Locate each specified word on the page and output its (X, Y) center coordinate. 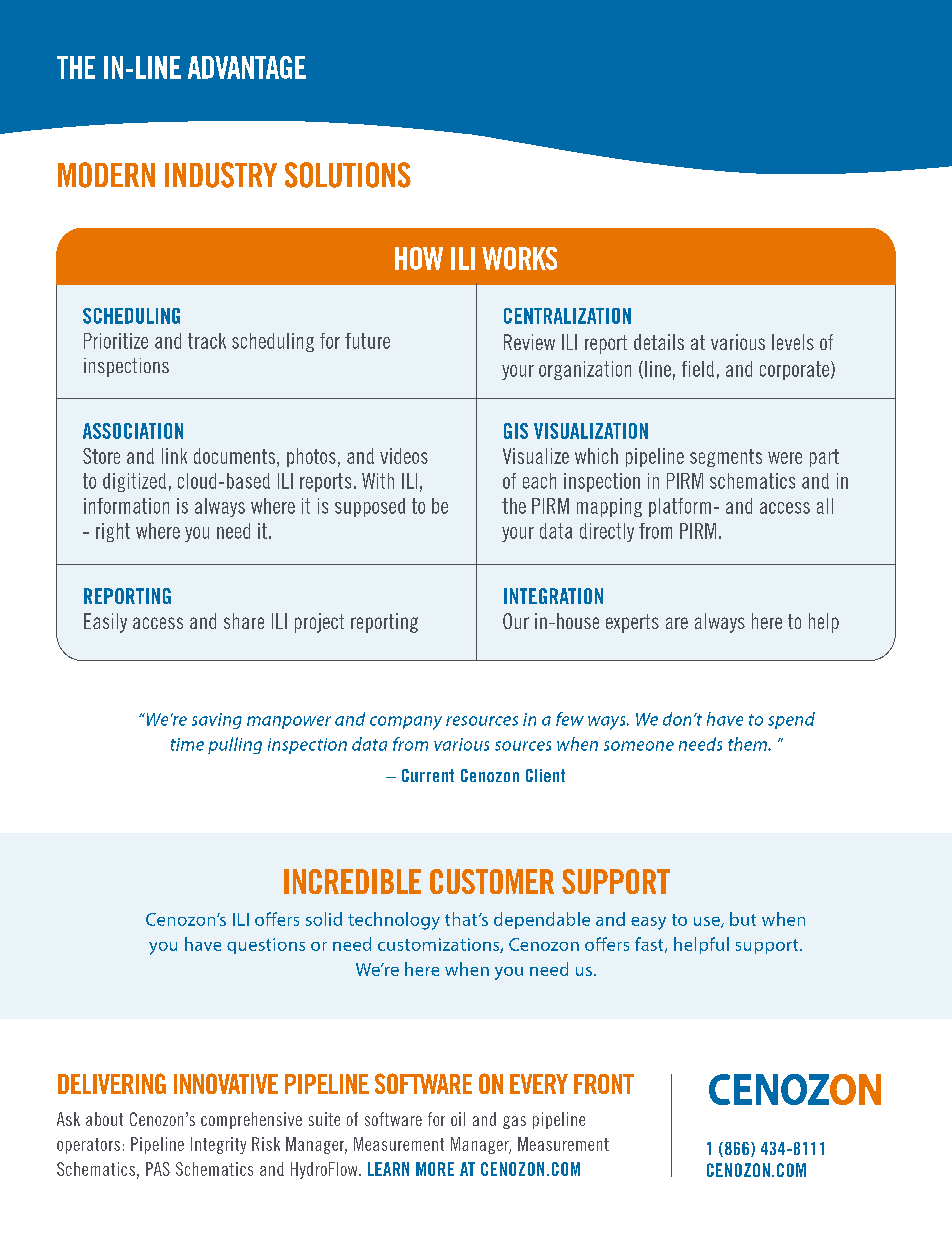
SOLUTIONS (348, 175)
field (698, 369)
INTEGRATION (553, 596)
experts (632, 623)
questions (266, 946)
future (367, 341)
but (743, 919)
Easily (105, 623)
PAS (158, 1169)
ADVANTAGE (247, 67)
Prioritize (116, 341)
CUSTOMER (492, 881)
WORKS (519, 258)
